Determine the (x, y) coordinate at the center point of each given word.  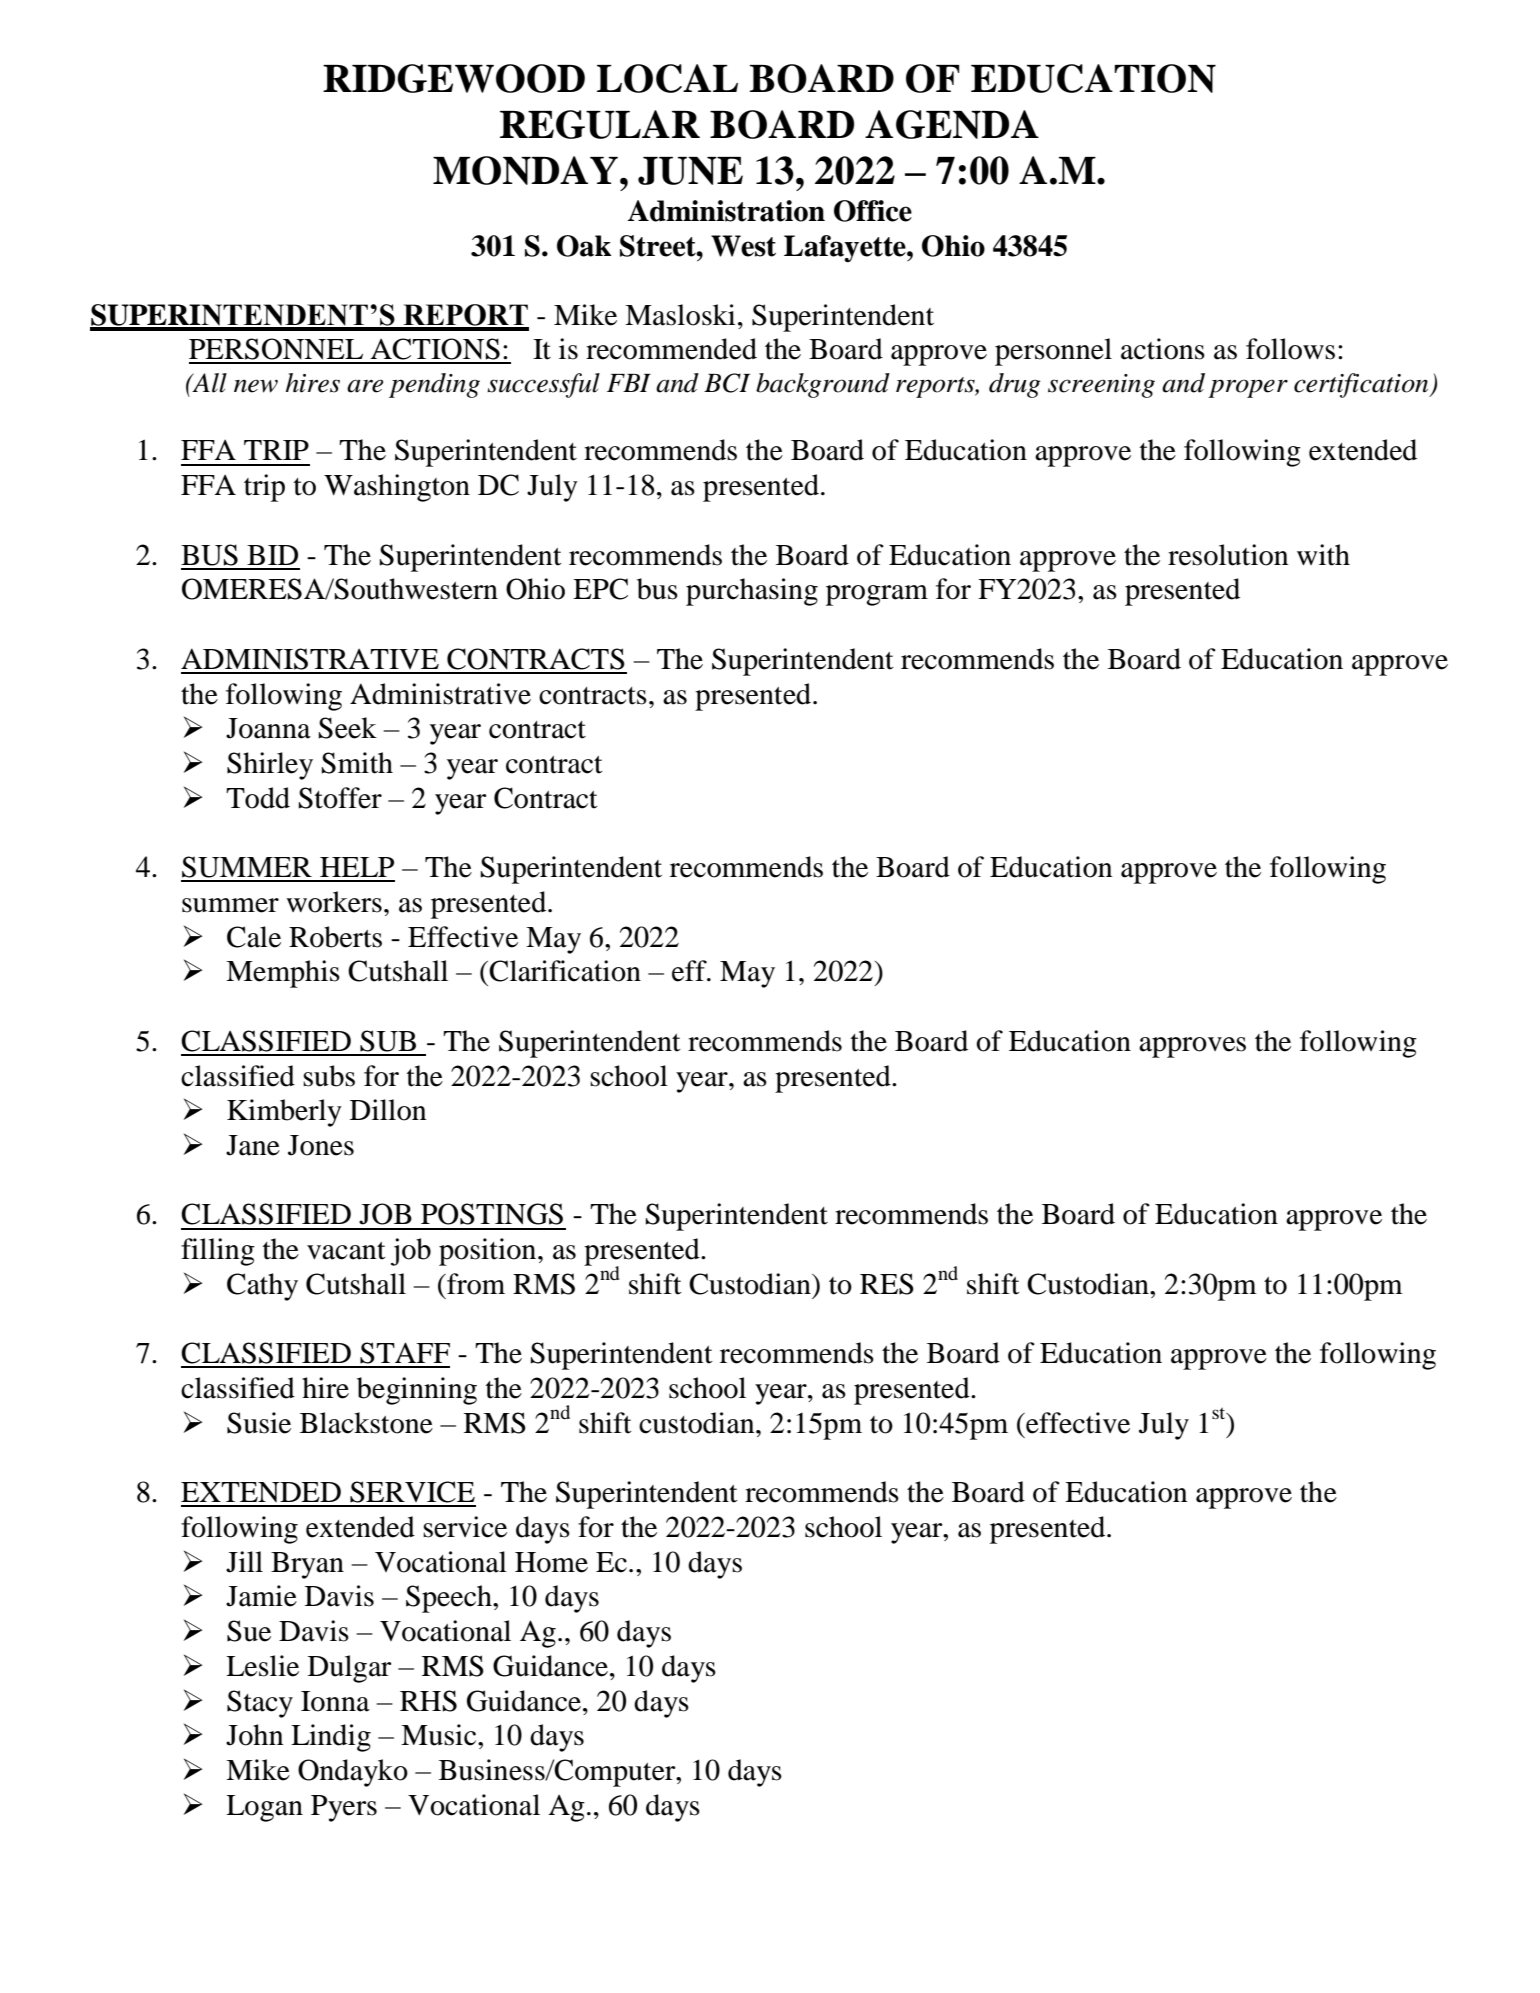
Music (440, 1735)
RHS (428, 1701)
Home (551, 1562)
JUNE (690, 171)
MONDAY (525, 170)
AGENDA (952, 124)
